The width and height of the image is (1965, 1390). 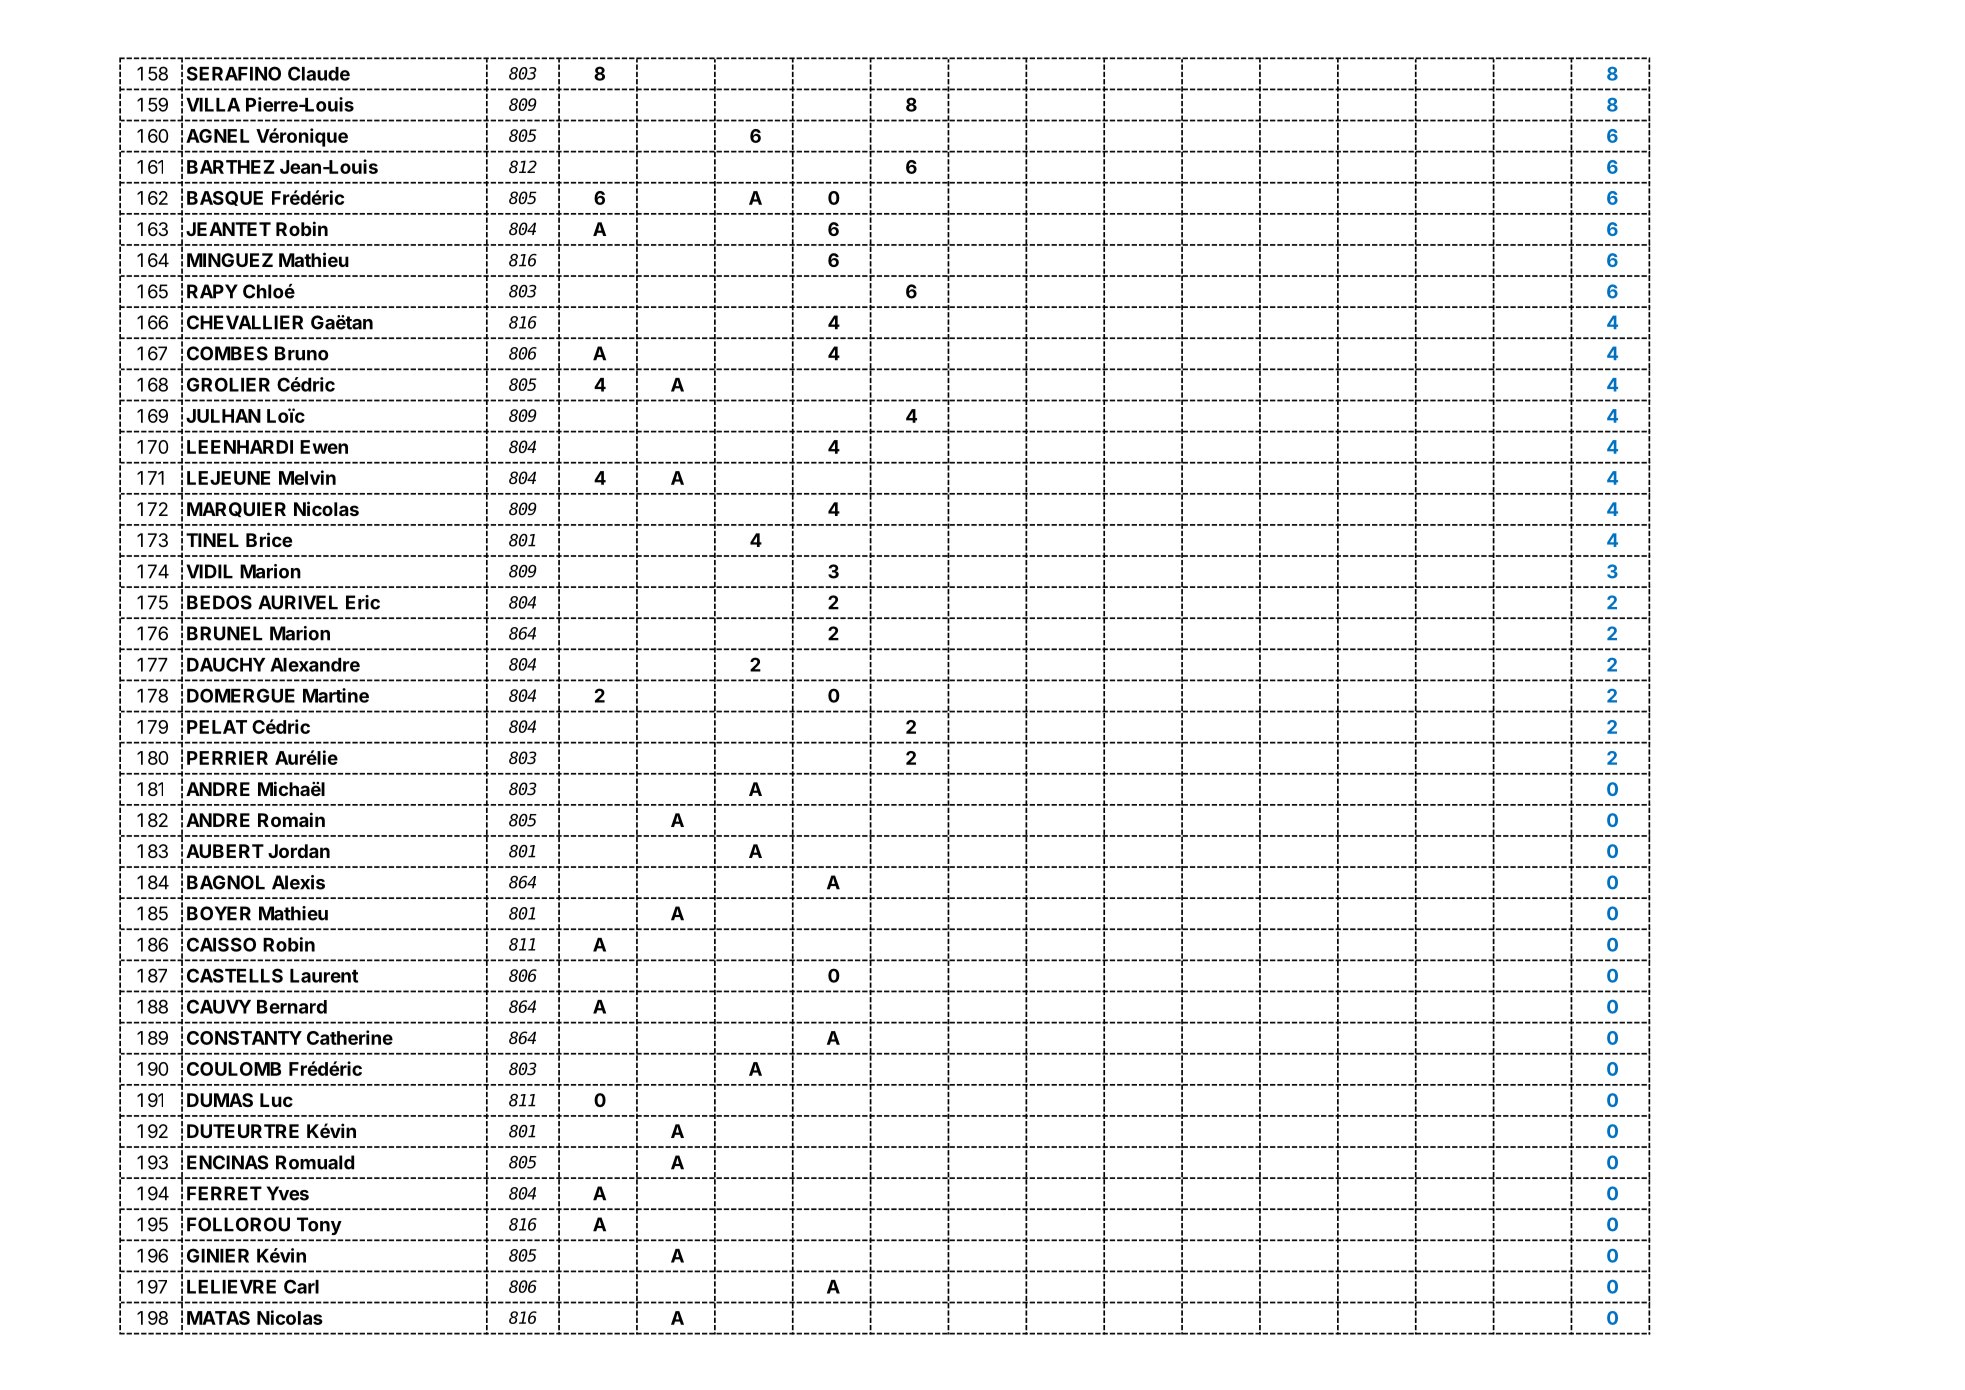 What do you see at coordinates (213, 105) in the image?
I see `VILLA` at bounding box center [213, 105].
